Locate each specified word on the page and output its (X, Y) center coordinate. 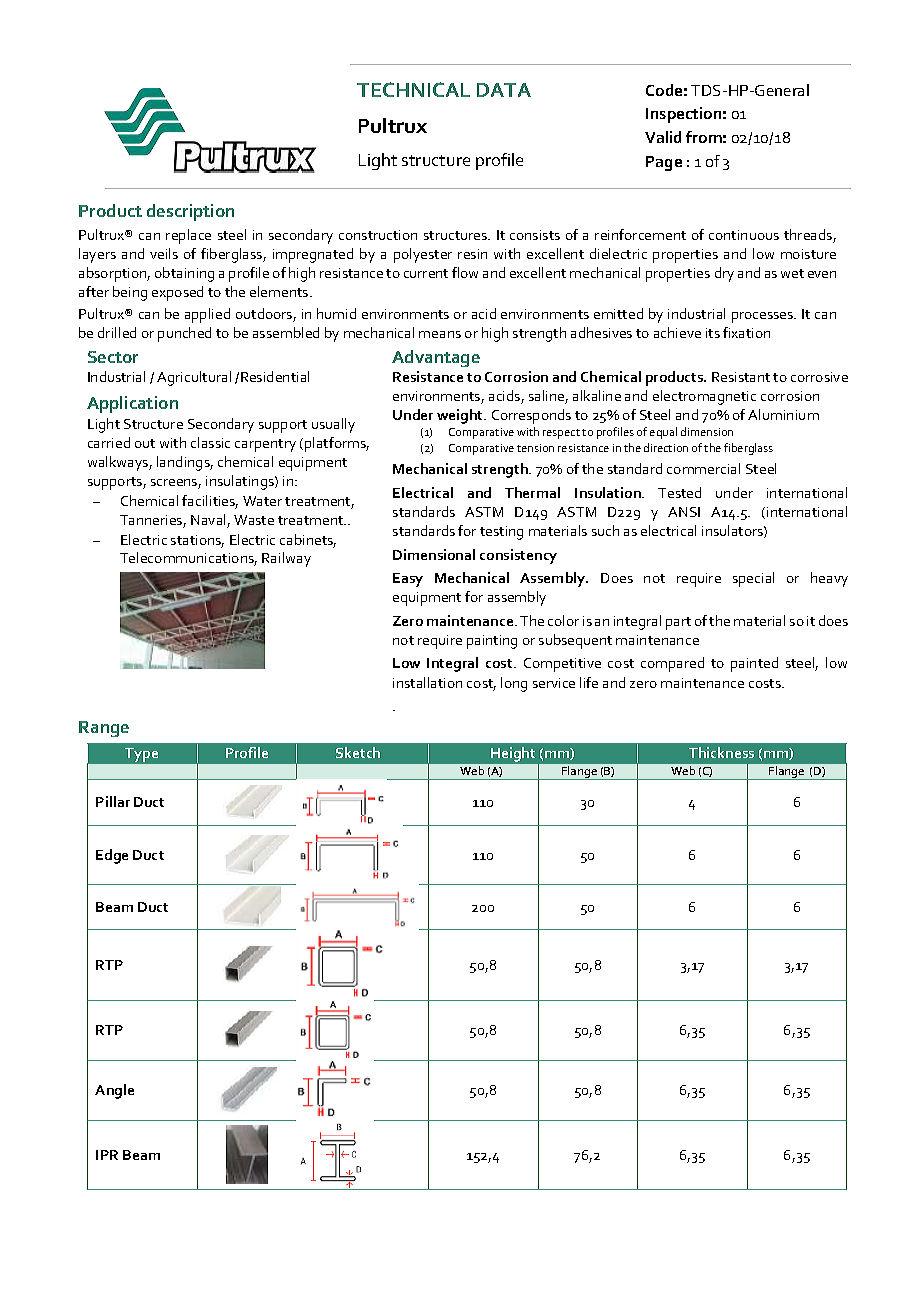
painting (492, 642)
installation (427, 682)
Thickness (721, 752)
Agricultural (194, 378)
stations (197, 541)
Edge (112, 856)
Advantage (436, 358)
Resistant (741, 377)
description (190, 212)
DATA (504, 90)
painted (754, 664)
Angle (114, 1091)
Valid (663, 137)
